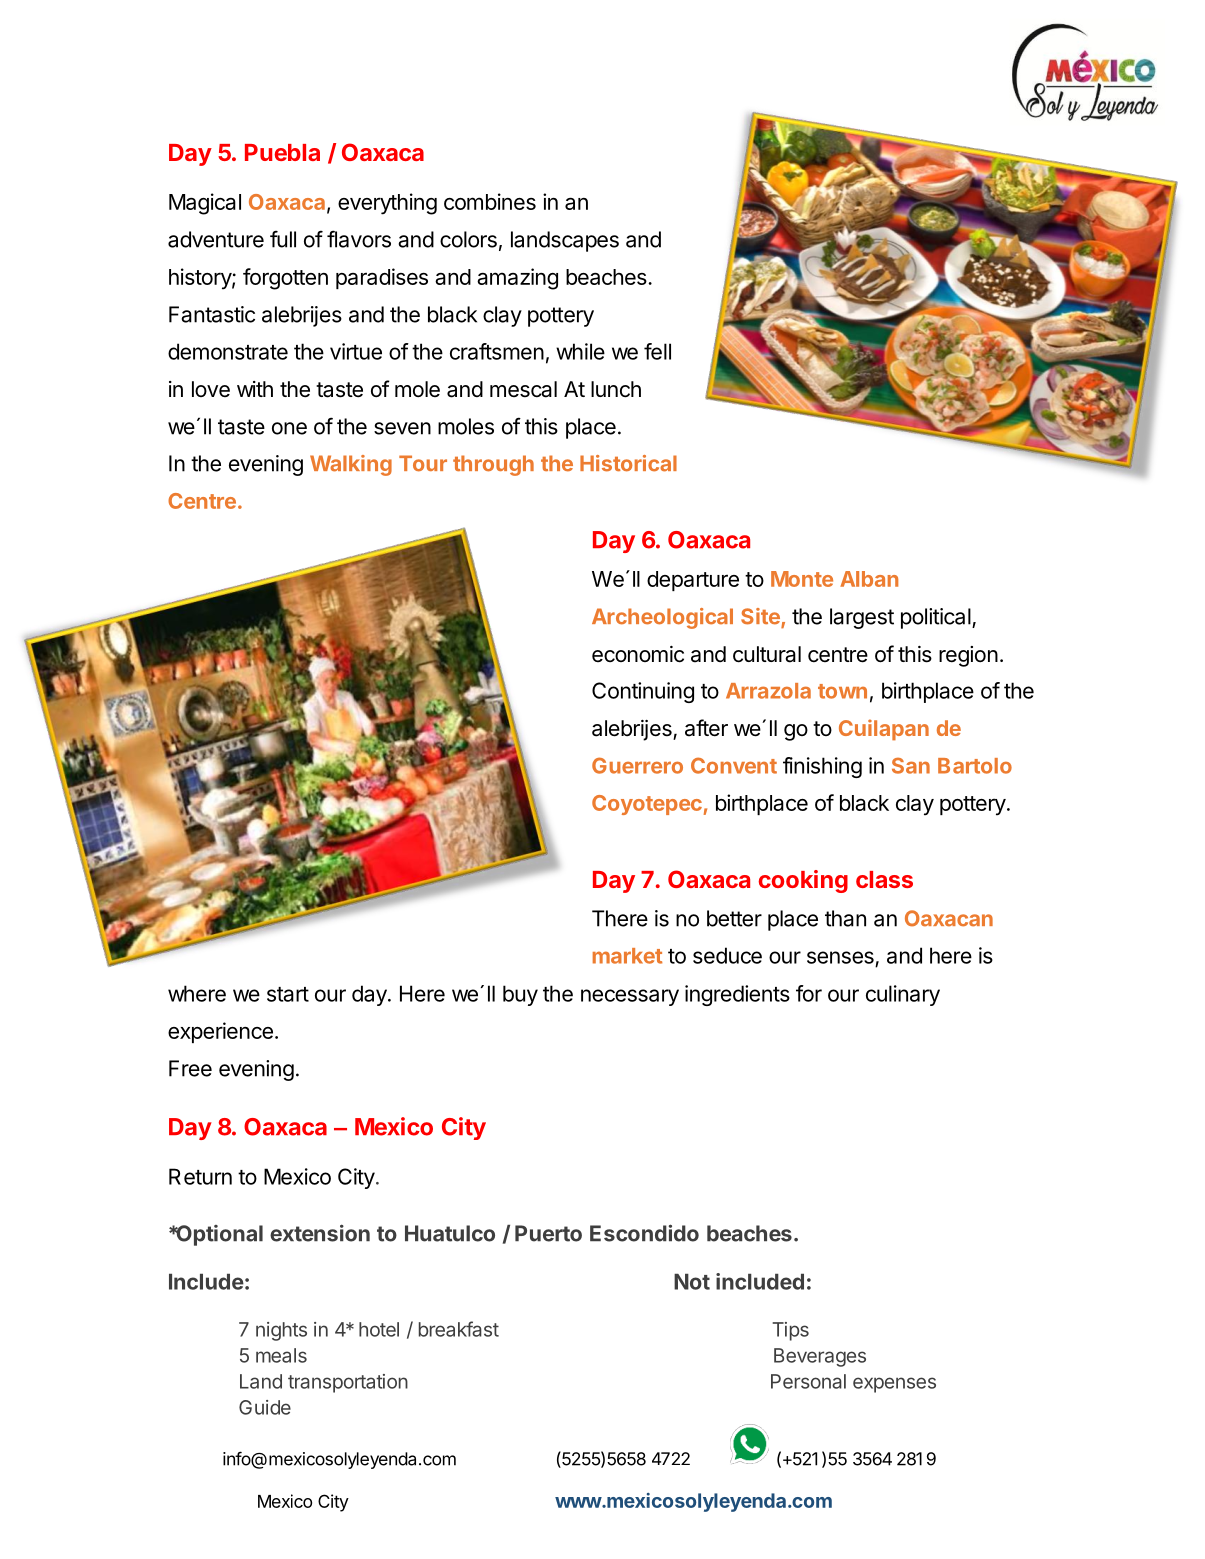  I want to click on necessary, so click(630, 997).
